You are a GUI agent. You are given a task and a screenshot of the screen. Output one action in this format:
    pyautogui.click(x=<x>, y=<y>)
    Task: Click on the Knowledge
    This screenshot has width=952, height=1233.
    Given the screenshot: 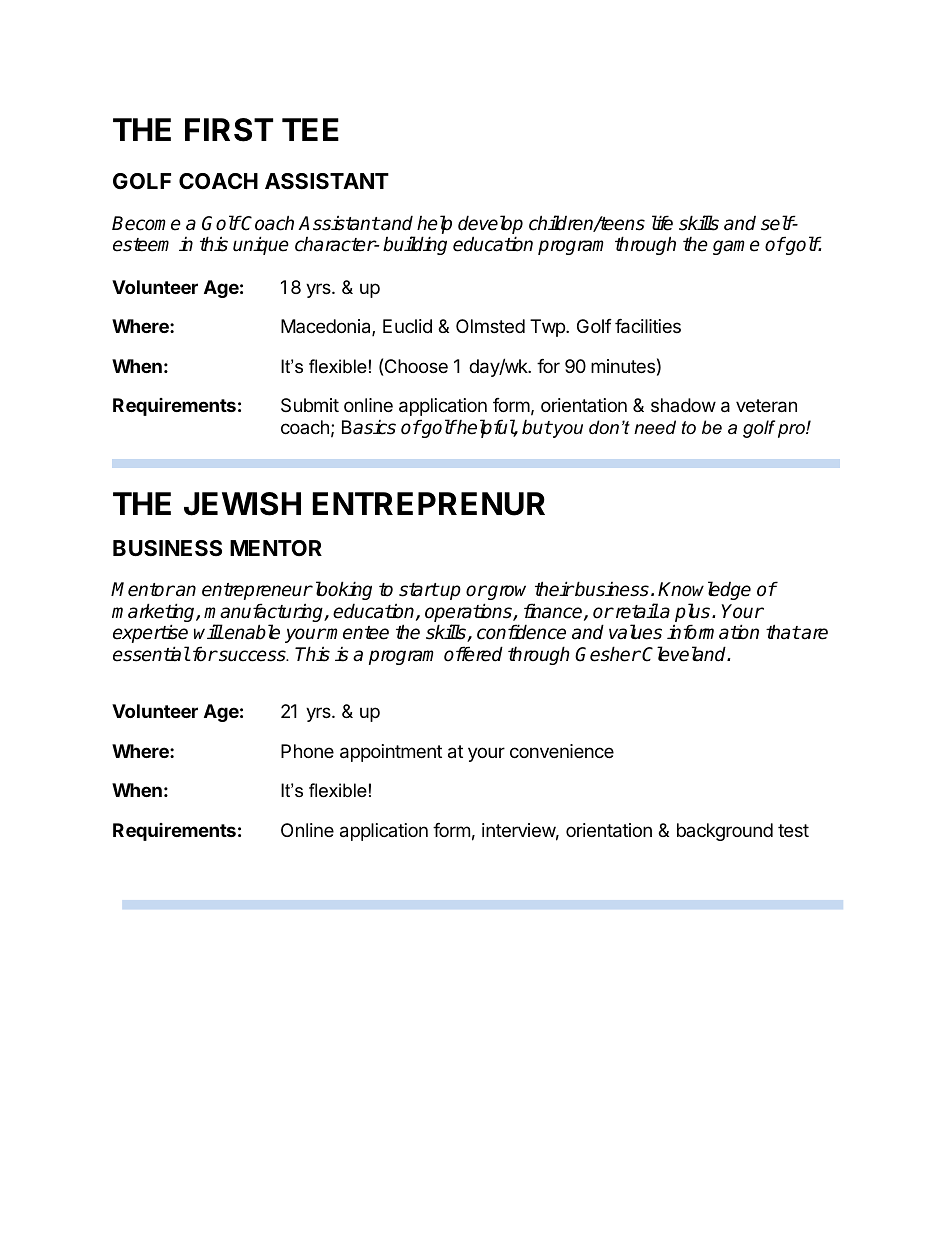 What is the action you would take?
    pyautogui.click(x=704, y=592)
